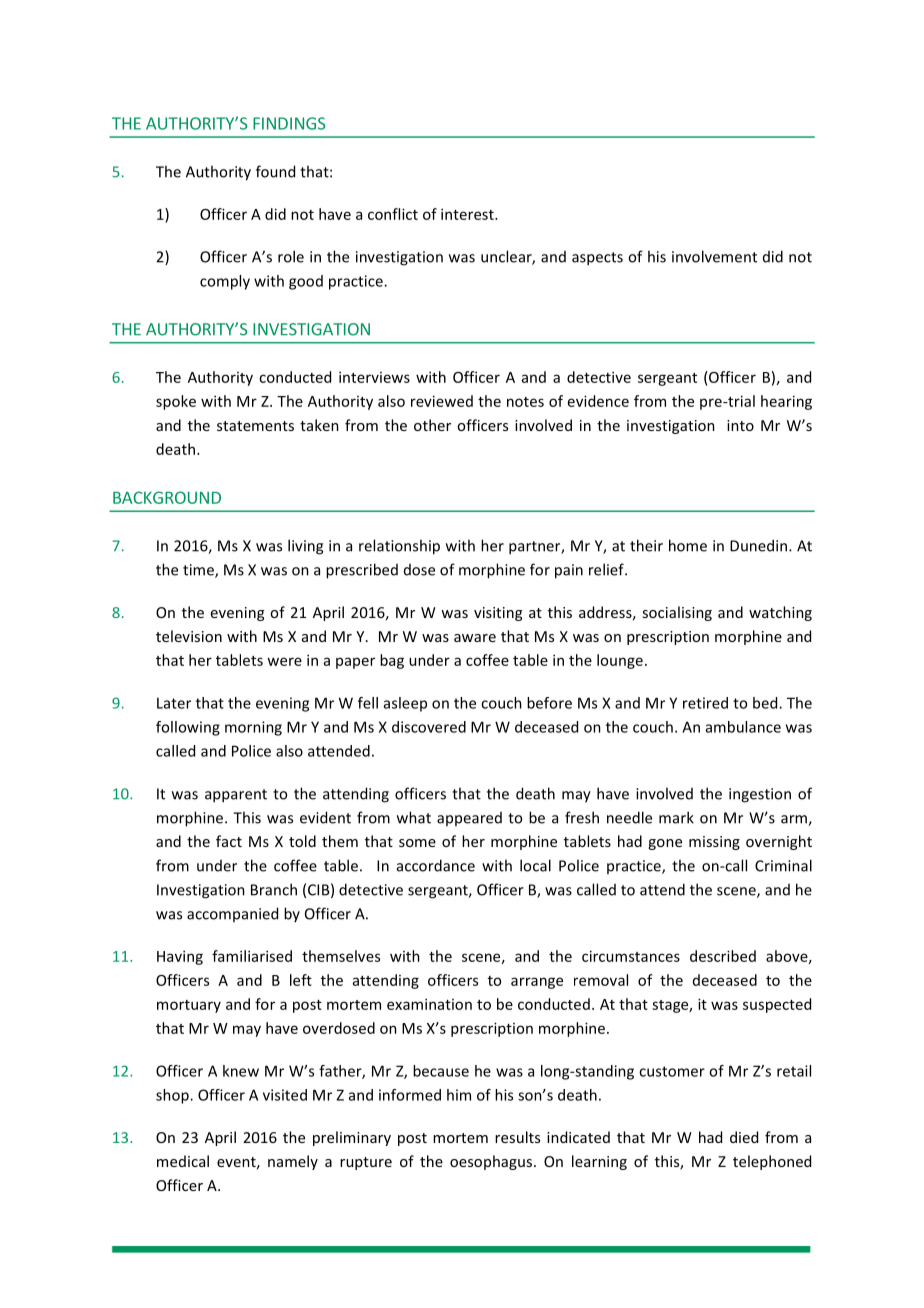 The image size is (924, 1308). Describe the element at coordinates (475, 638) in the screenshot. I see `aware` at that location.
